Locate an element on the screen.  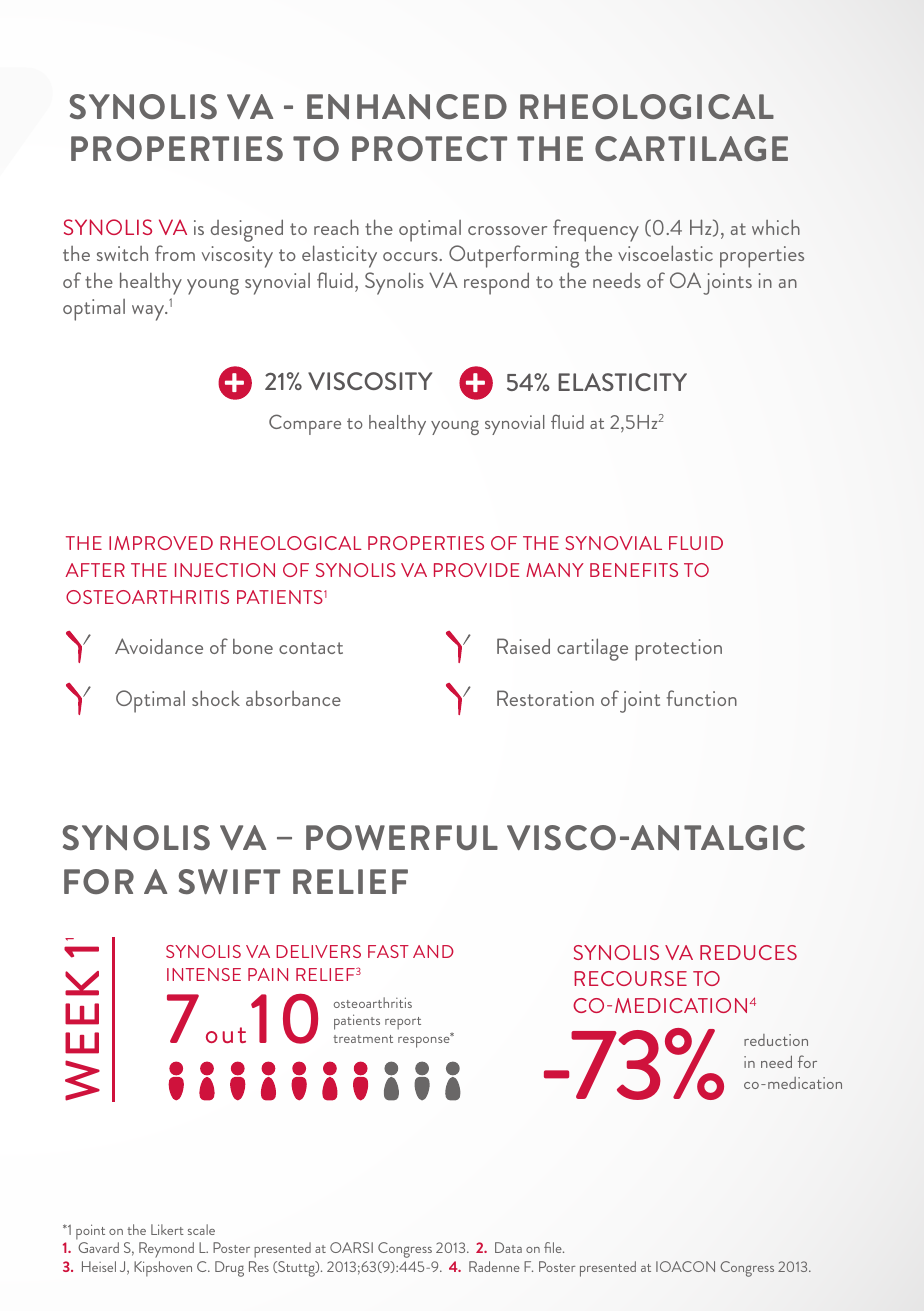
Compare is located at coordinates (305, 424).
